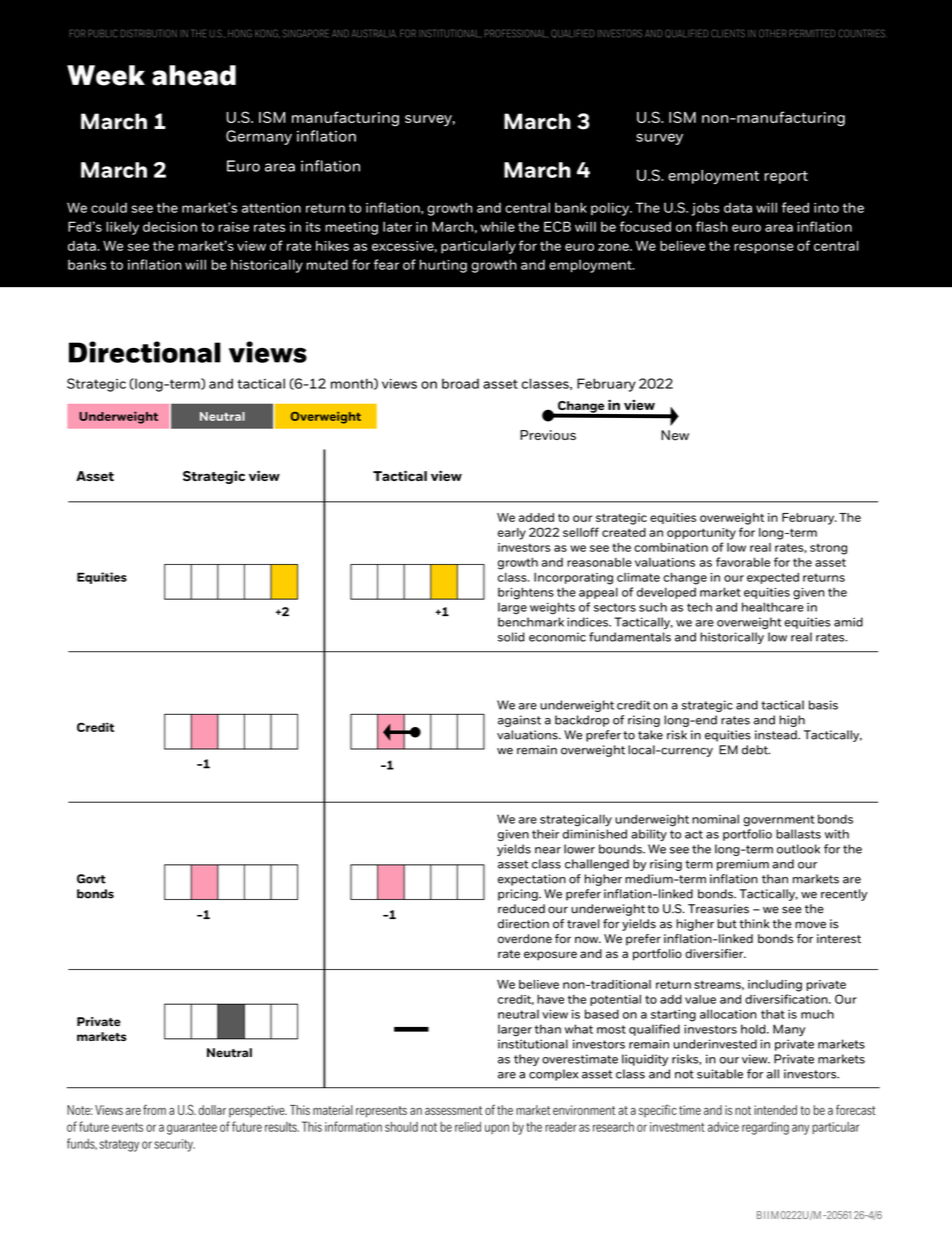 The width and height of the image is (952, 1233). What do you see at coordinates (772, 33) in the image?
I see `OTHER` at bounding box center [772, 33].
